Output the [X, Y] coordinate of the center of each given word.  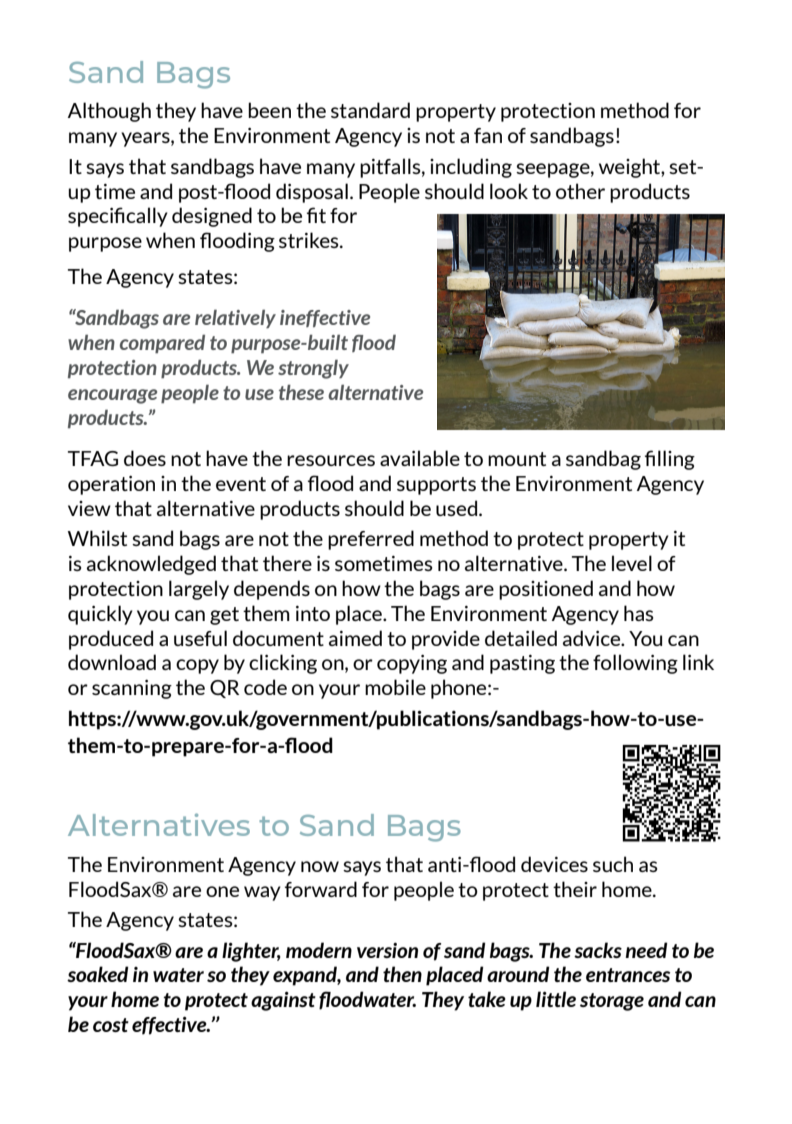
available [420, 458]
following [635, 664]
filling [670, 460]
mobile [395, 687]
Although [109, 112]
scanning [132, 689]
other [580, 191]
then [402, 974]
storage [612, 1002]
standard [370, 110]
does [145, 458]
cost [111, 1025]
